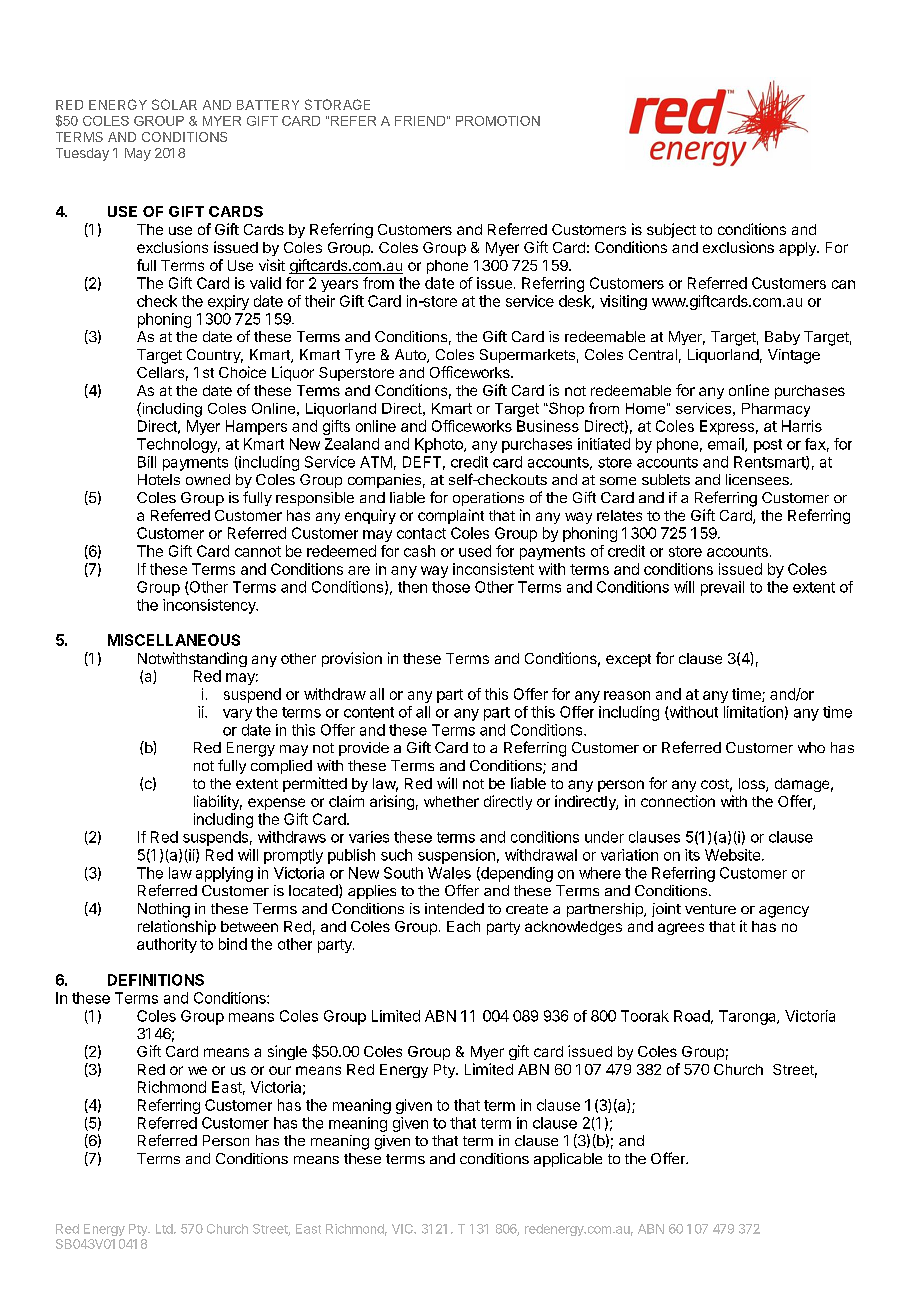  What do you see at coordinates (722, 588) in the screenshot?
I see `prevail` at bounding box center [722, 588].
